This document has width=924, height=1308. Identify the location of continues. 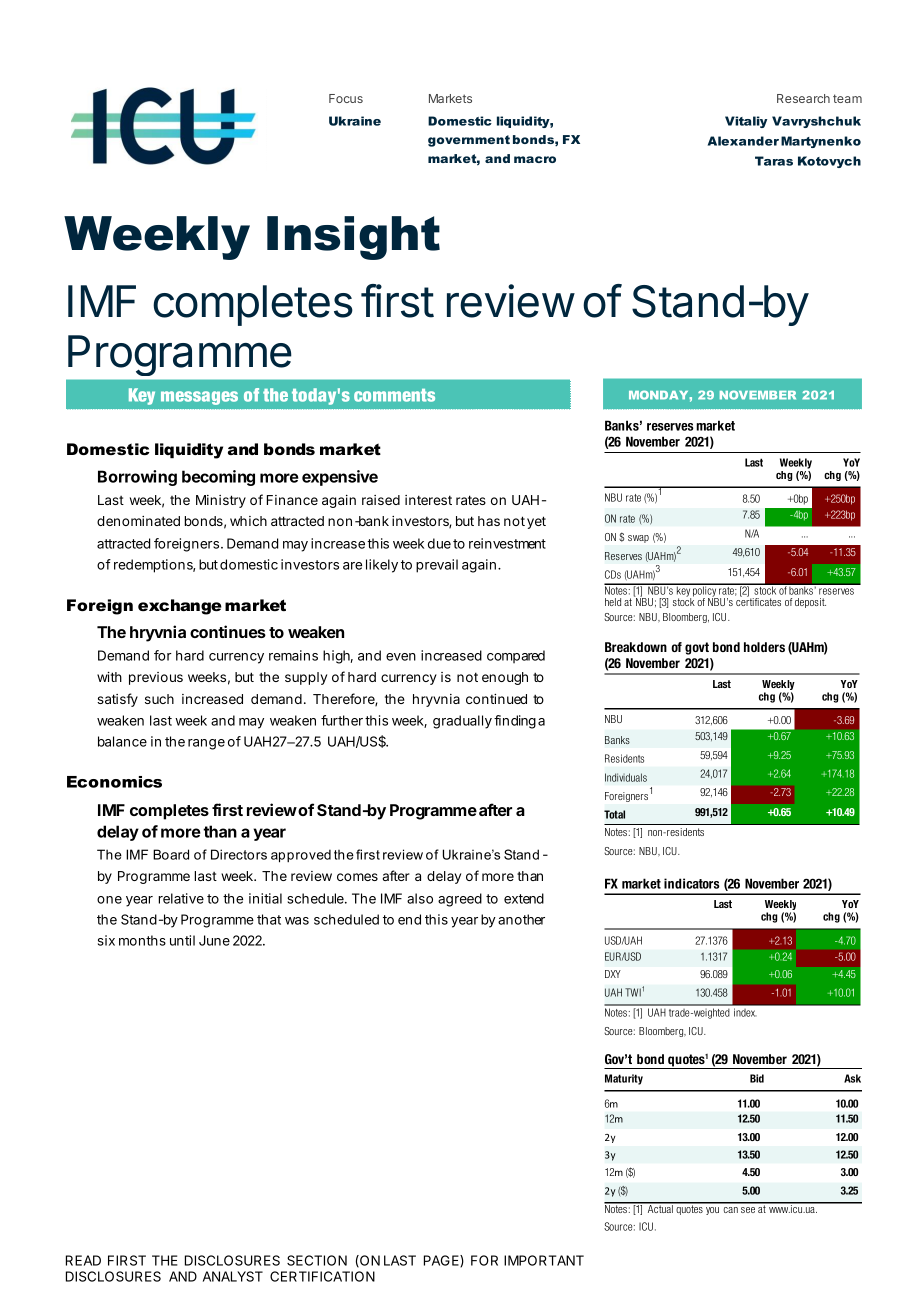
(228, 631).
